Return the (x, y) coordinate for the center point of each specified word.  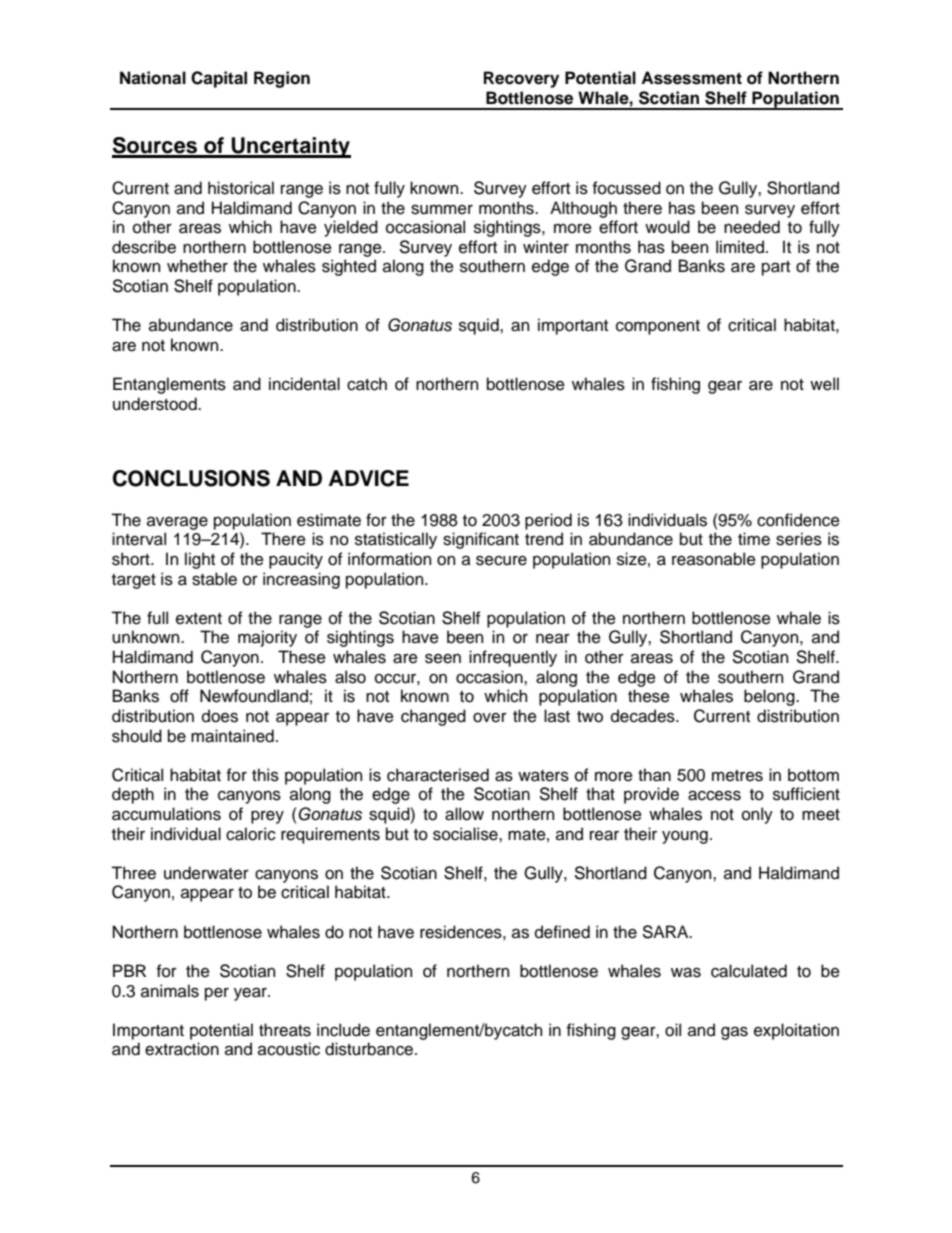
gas (734, 1033)
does (220, 716)
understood (156, 404)
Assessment (691, 78)
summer (442, 210)
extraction (182, 1049)
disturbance (370, 1049)
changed (433, 717)
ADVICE (369, 478)
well (824, 384)
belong (770, 697)
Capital (219, 79)
